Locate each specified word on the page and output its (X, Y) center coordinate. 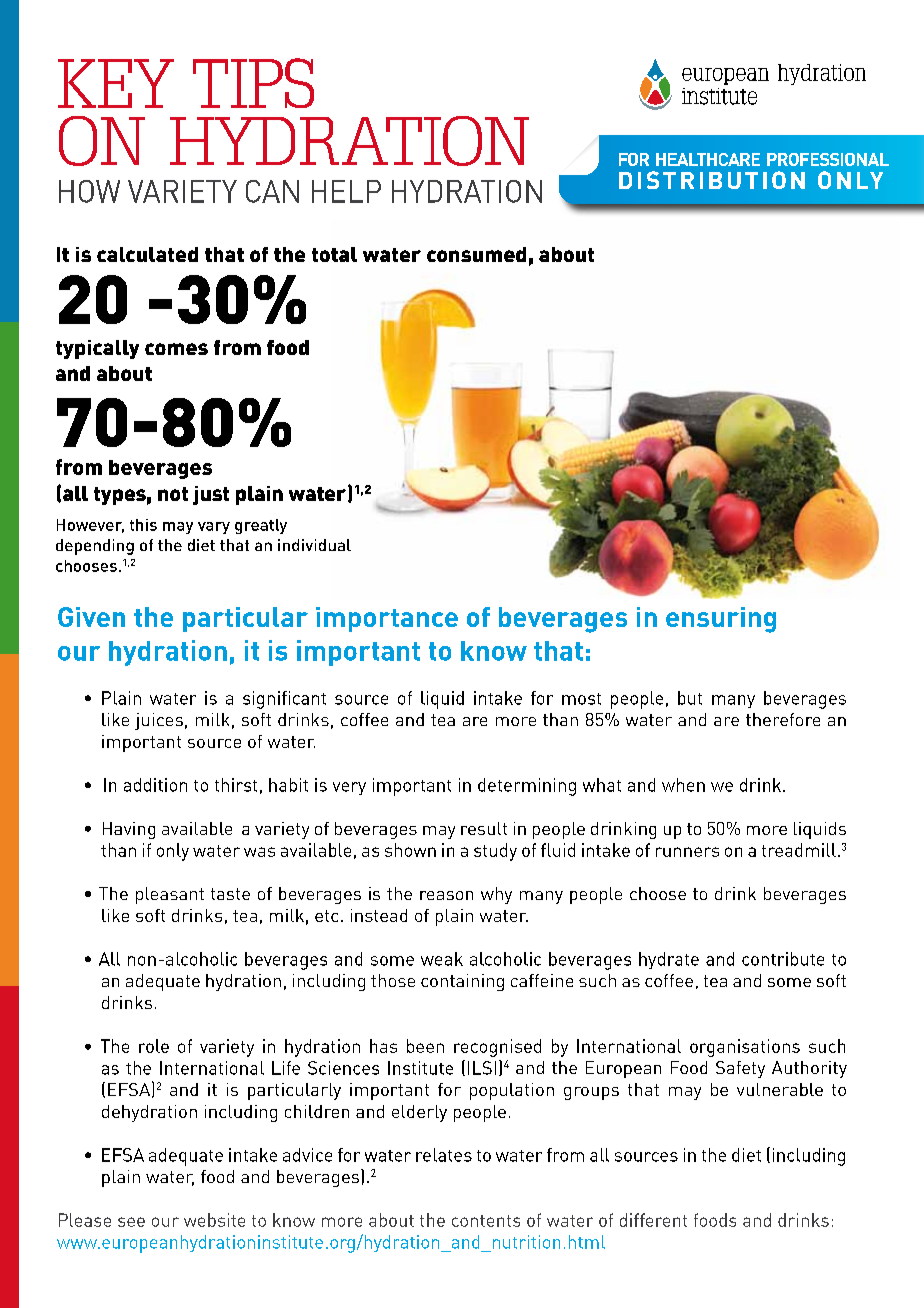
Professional (828, 159)
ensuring (721, 620)
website (214, 1220)
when (683, 785)
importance (387, 619)
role (154, 1046)
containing (462, 982)
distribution (712, 180)
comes (176, 349)
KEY (116, 83)
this (143, 525)
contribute (783, 959)
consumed (476, 254)
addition (155, 785)
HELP (346, 191)
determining (527, 787)
